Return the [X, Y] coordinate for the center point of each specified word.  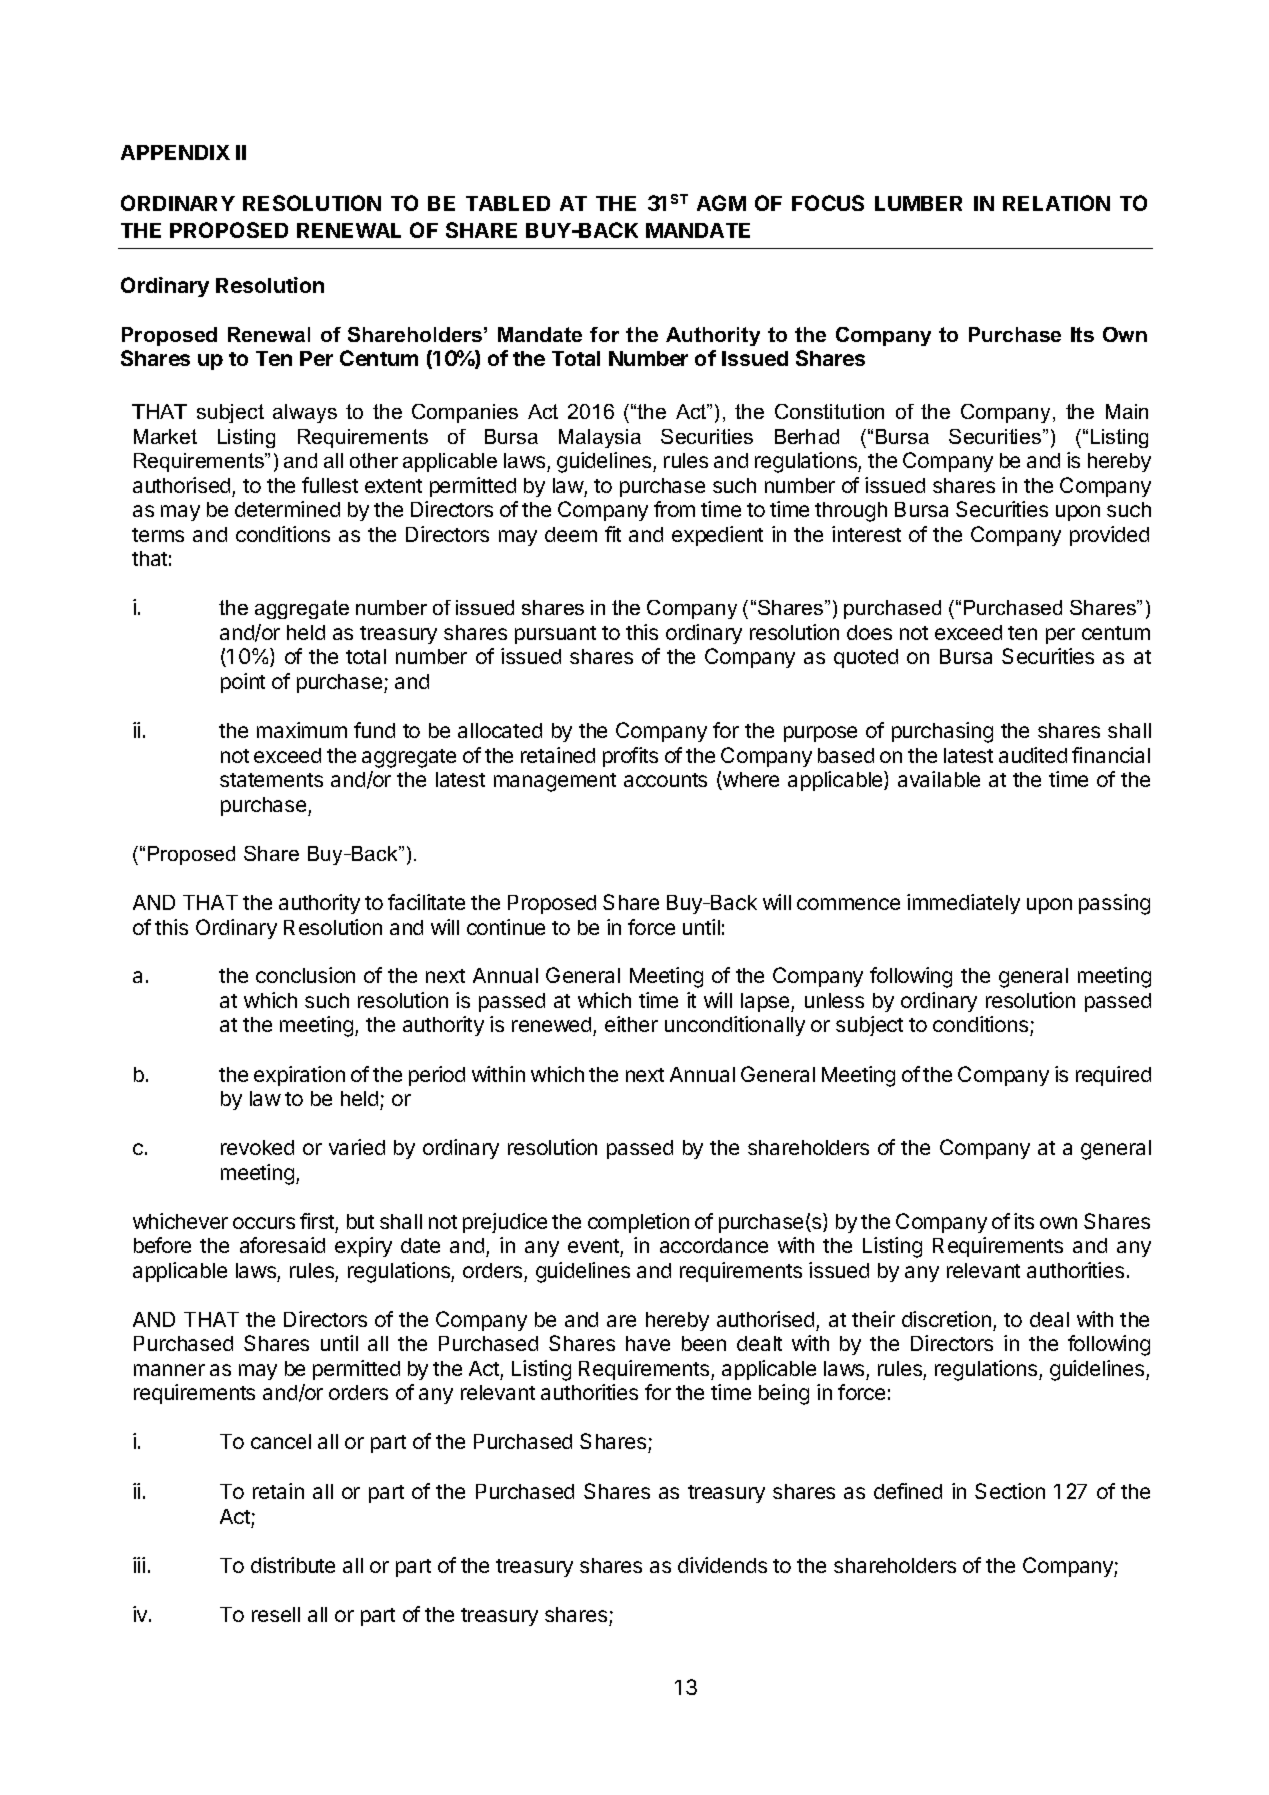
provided [1109, 536]
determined [287, 509]
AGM [721, 203]
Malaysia [600, 438]
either [631, 1024]
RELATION [1056, 203]
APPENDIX [175, 152]
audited [1033, 755]
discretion [946, 1319]
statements [271, 780]
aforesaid [282, 1245]
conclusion [305, 975]
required [1113, 1076]
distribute [293, 1565]
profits [630, 757]
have [648, 1343]
